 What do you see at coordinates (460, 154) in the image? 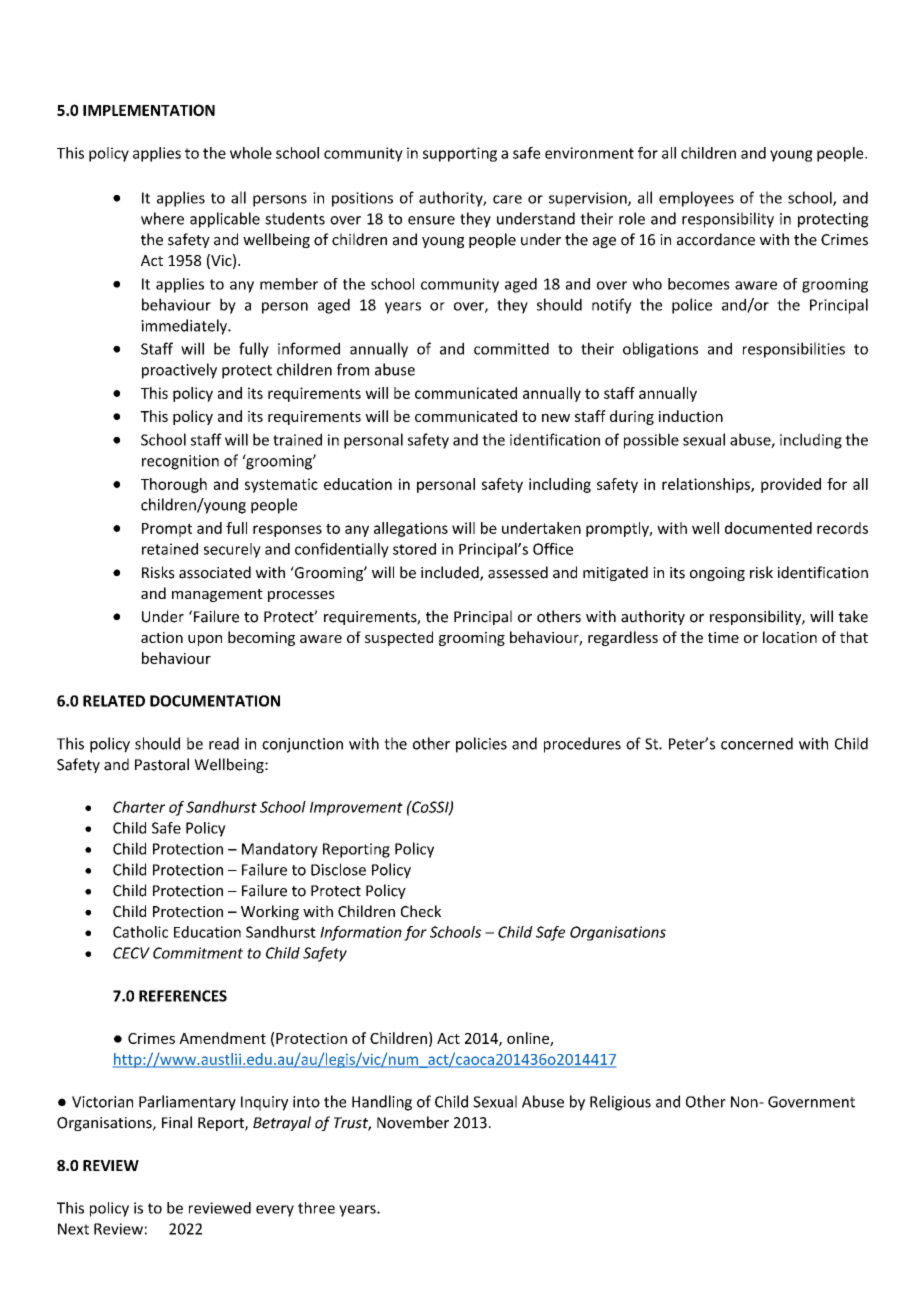
I see `supporting` at bounding box center [460, 154].
